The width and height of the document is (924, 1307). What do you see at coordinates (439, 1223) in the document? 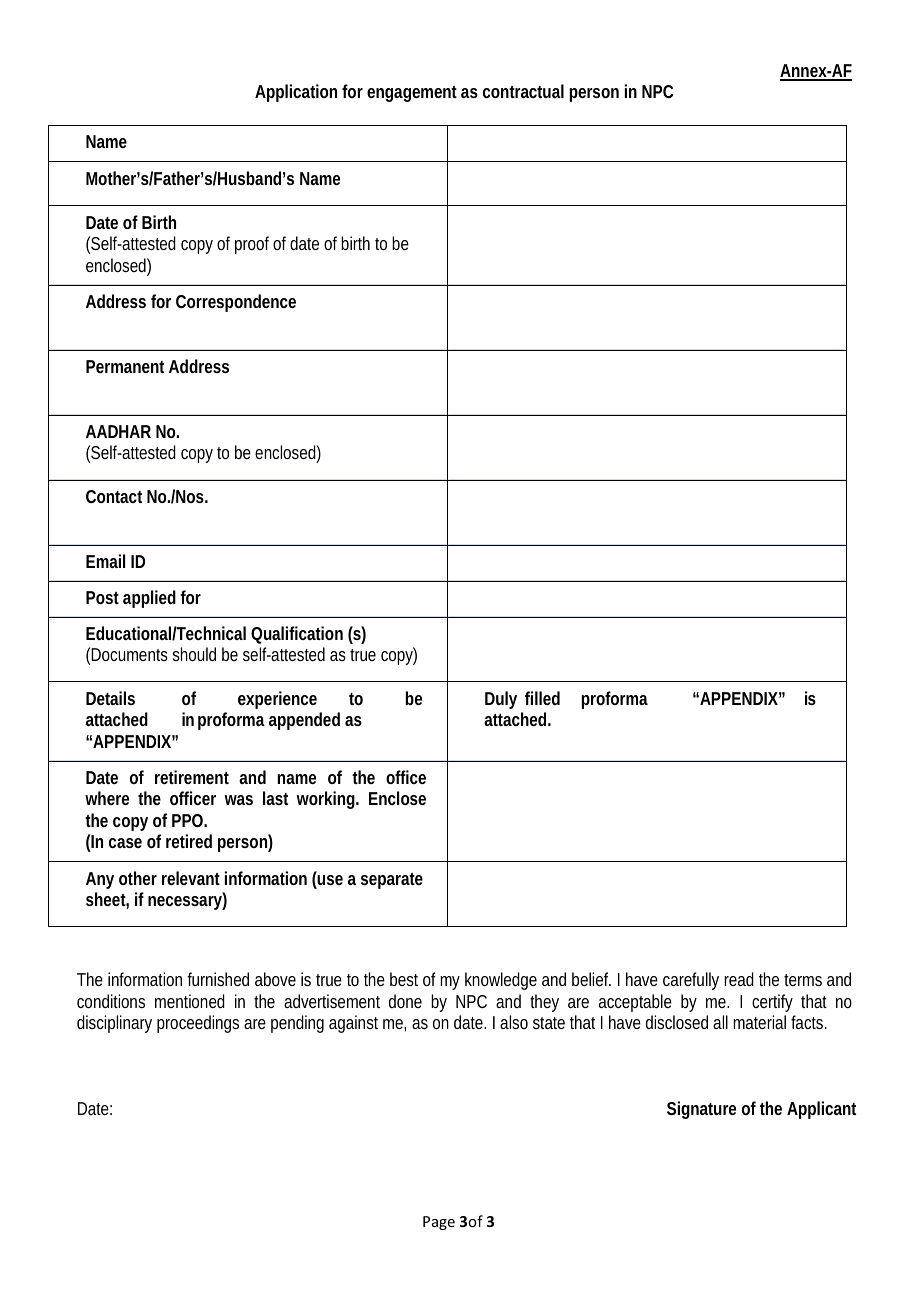
I see `Page` at bounding box center [439, 1223].
